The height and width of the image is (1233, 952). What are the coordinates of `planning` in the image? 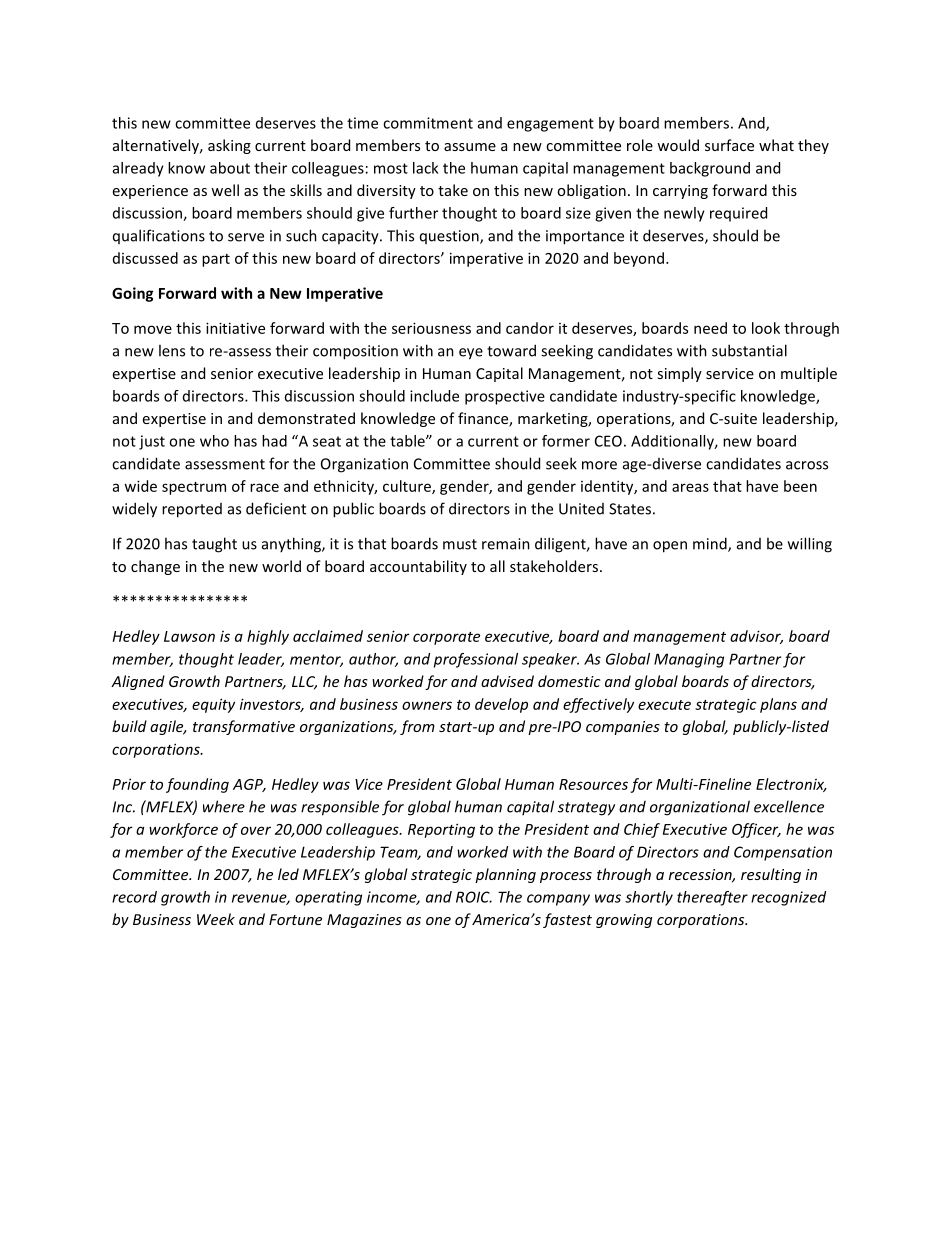 It's located at (505, 875).
